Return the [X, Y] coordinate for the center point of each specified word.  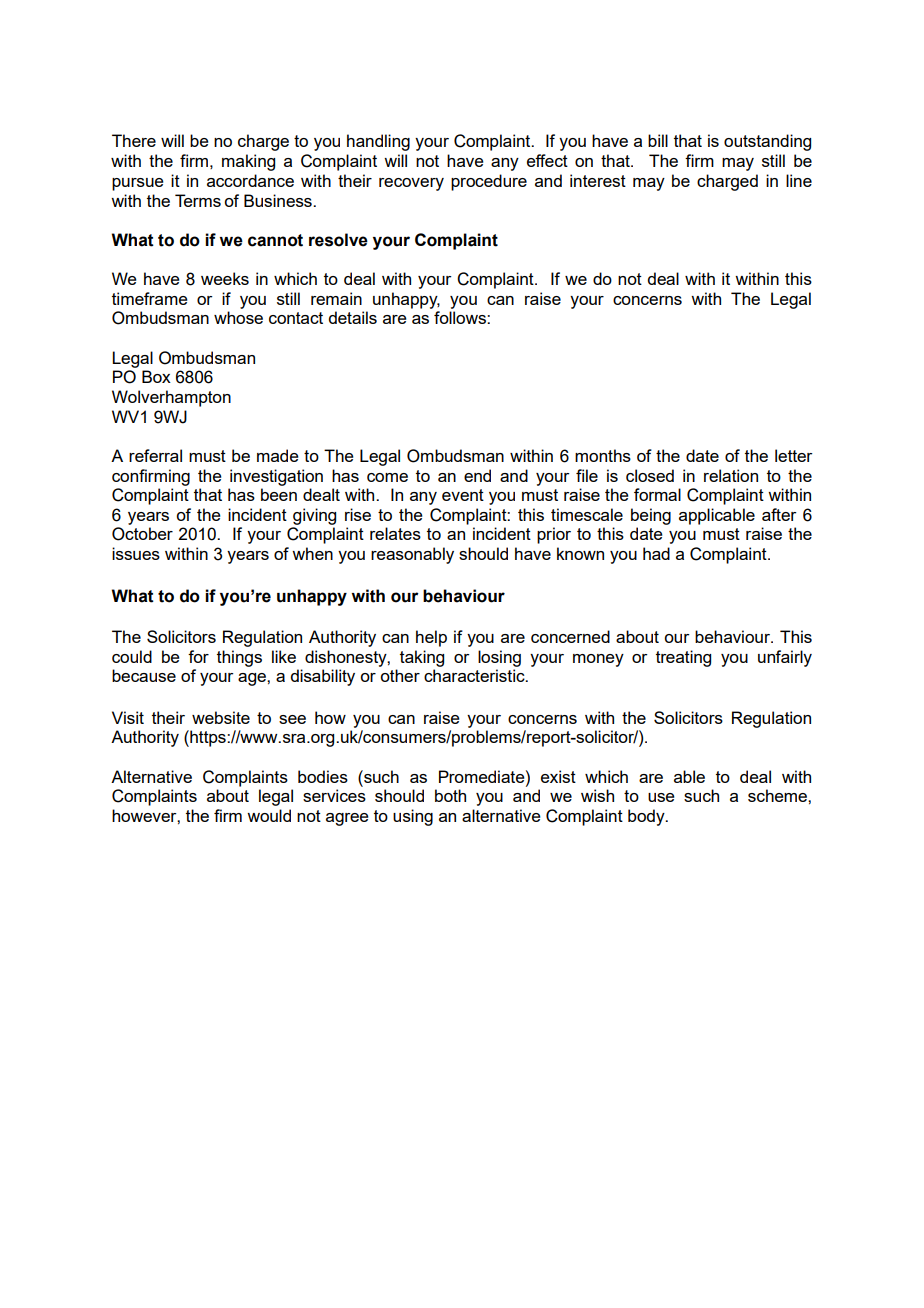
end [477, 475]
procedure [489, 182]
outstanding [767, 142]
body [647, 817]
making [248, 162]
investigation [276, 477]
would [269, 815]
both [450, 795]
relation [731, 475]
